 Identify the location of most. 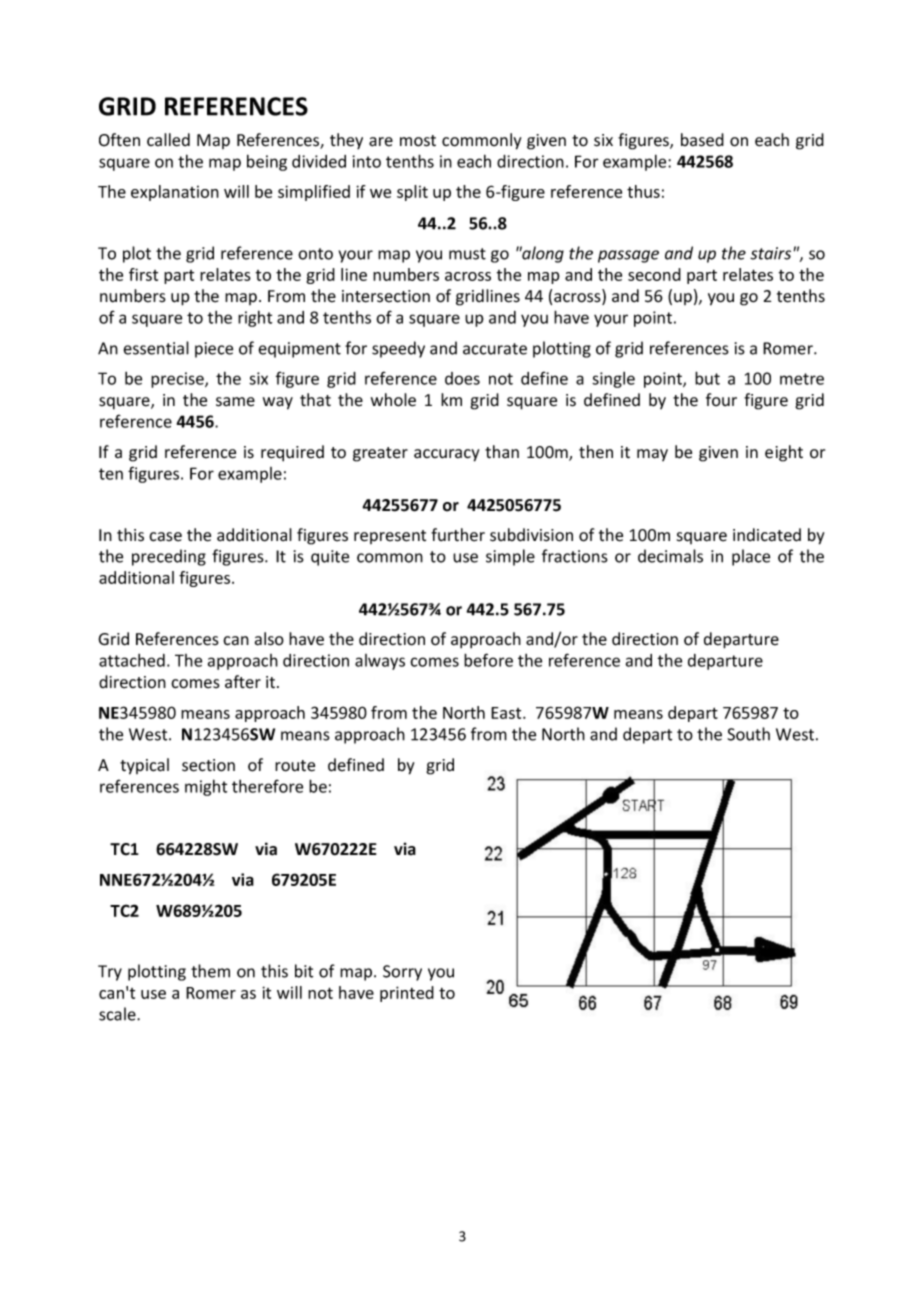
(418, 141).
